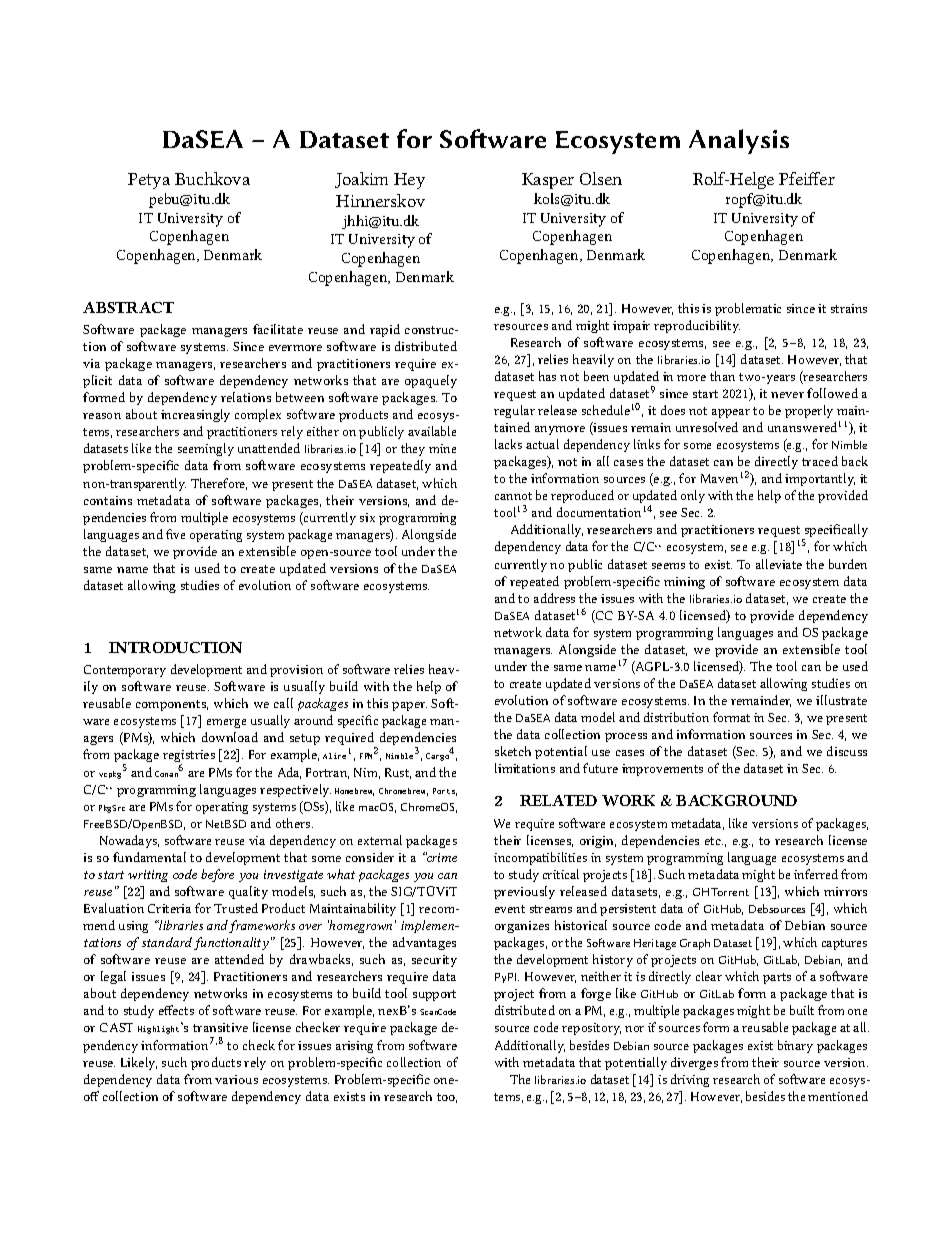  I want to click on Joakim, so click(361, 180).
